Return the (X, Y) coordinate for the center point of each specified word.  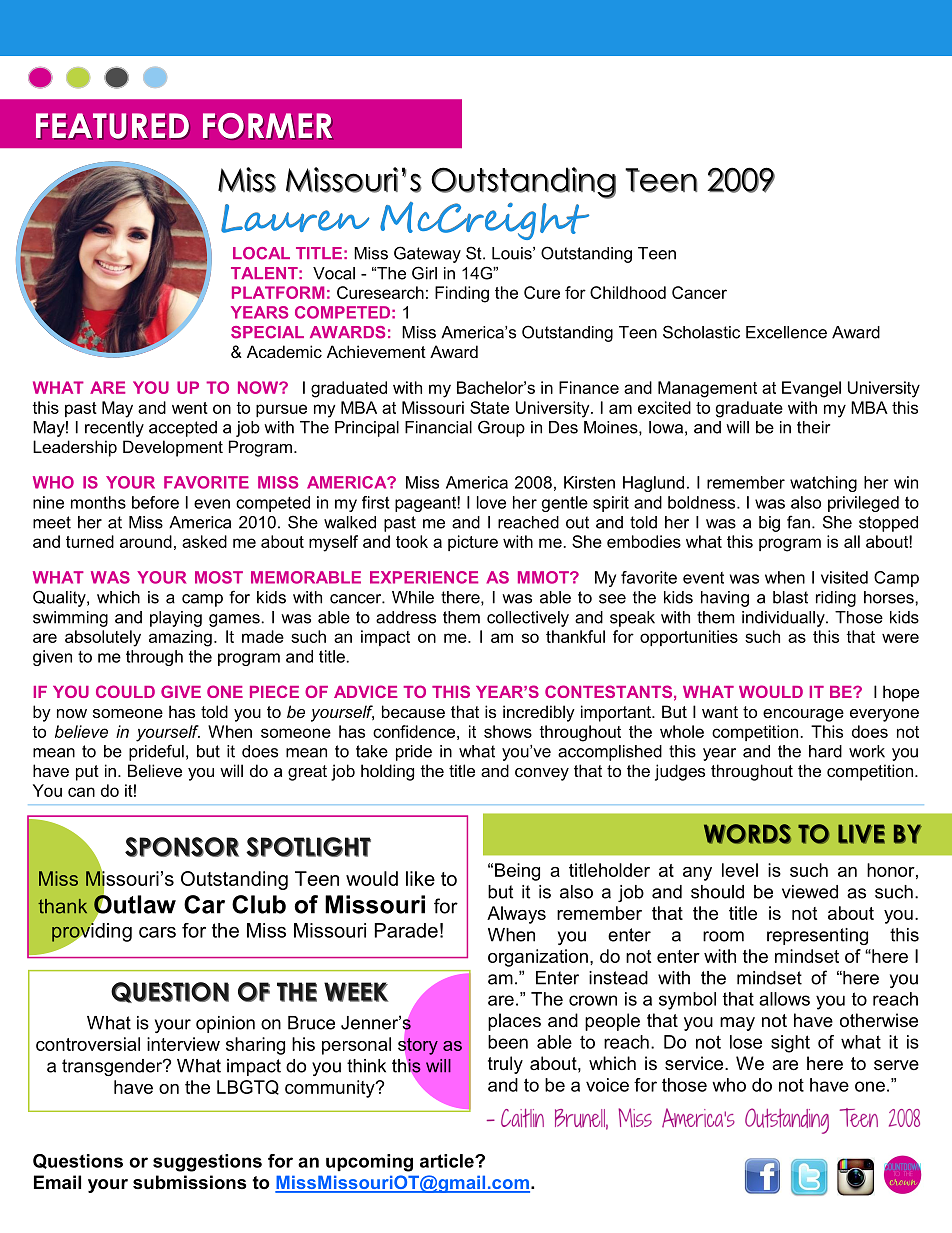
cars (157, 932)
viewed (810, 892)
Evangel (811, 389)
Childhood (628, 292)
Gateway (427, 254)
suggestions (207, 1163)
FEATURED (113, 126)
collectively (528, 619)
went (190, 408)
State (489, 407)
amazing (180, 638)
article (448, 1161)
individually (784, 619)
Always (516, 915)
